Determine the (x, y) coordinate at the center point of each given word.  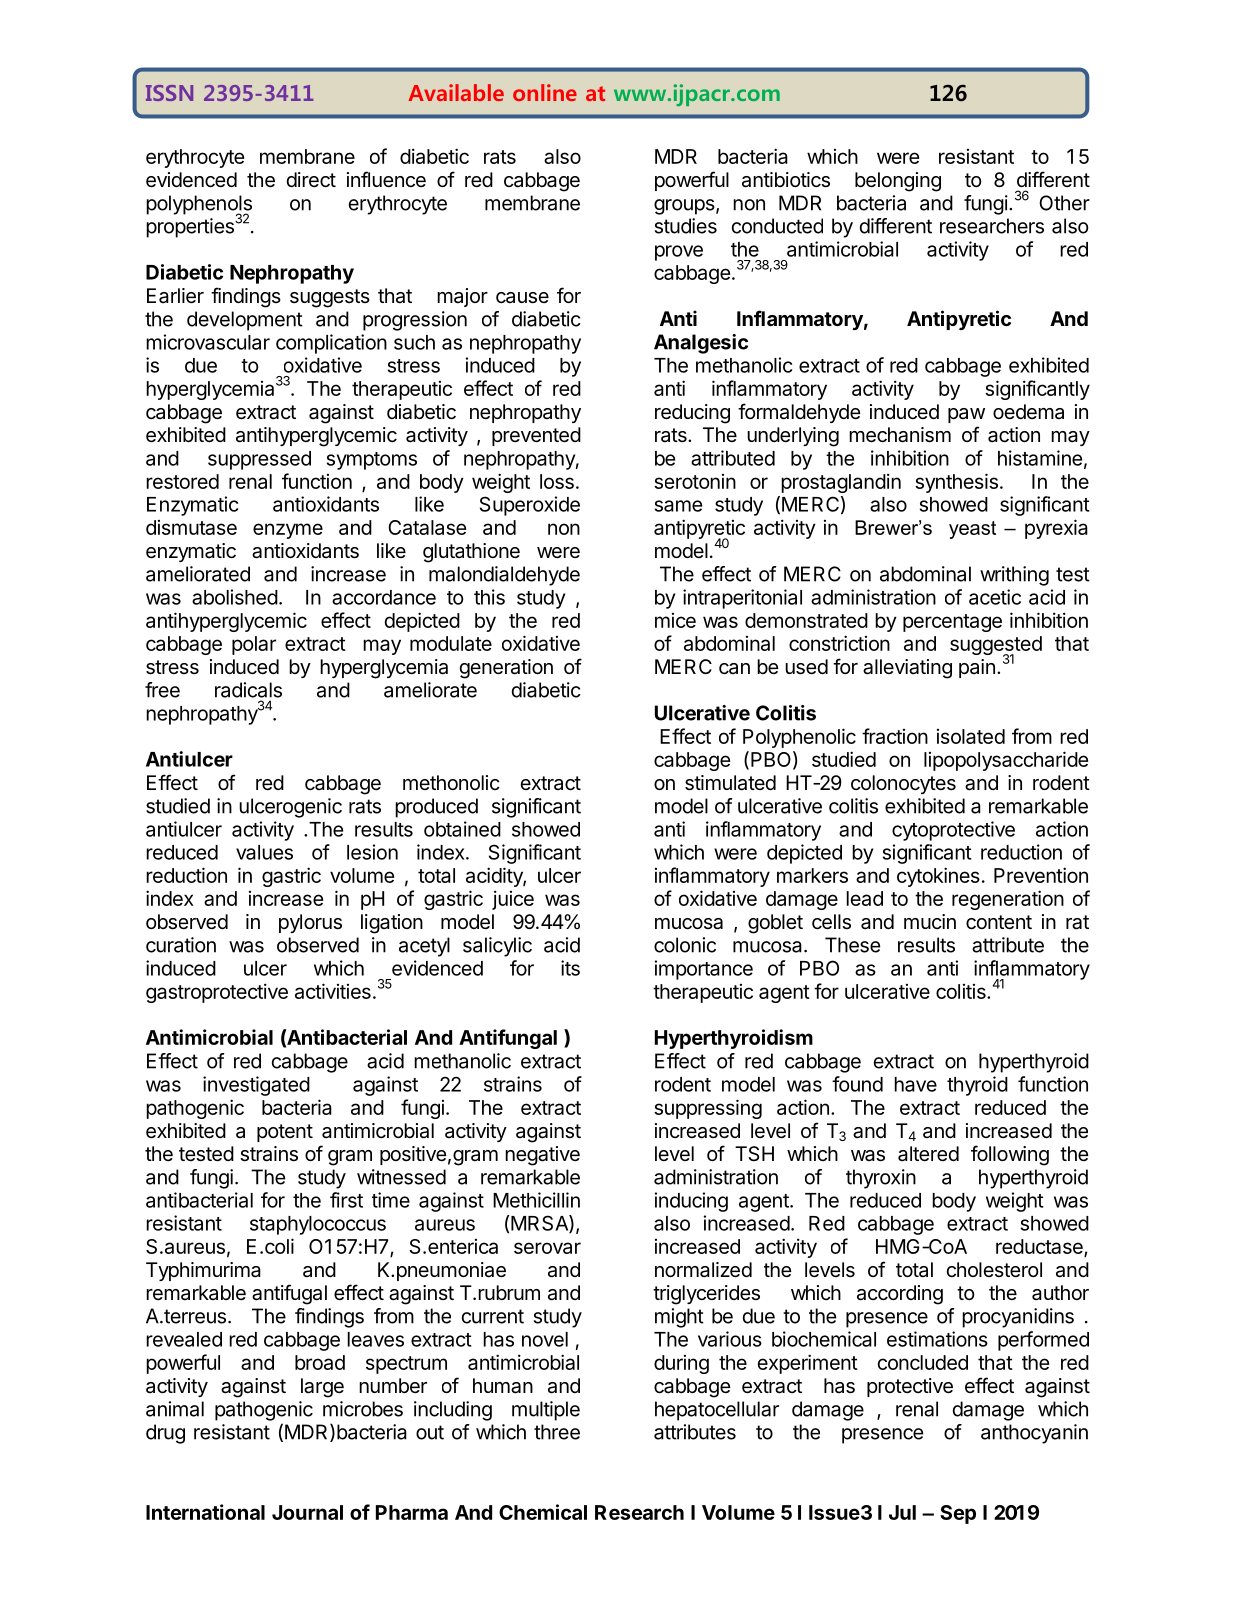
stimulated (730, 783)
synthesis (956, 483)
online (545, 92)
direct (311, 180)
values (264, 852)
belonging (898, 182)
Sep (958, 1514)
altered (928, 1154)
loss (557, 481)
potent (285, 1133)
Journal (307, 1512)
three (557, 1432)
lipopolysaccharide (1006, 761)
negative (542, 1156)
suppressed (259, 460)
